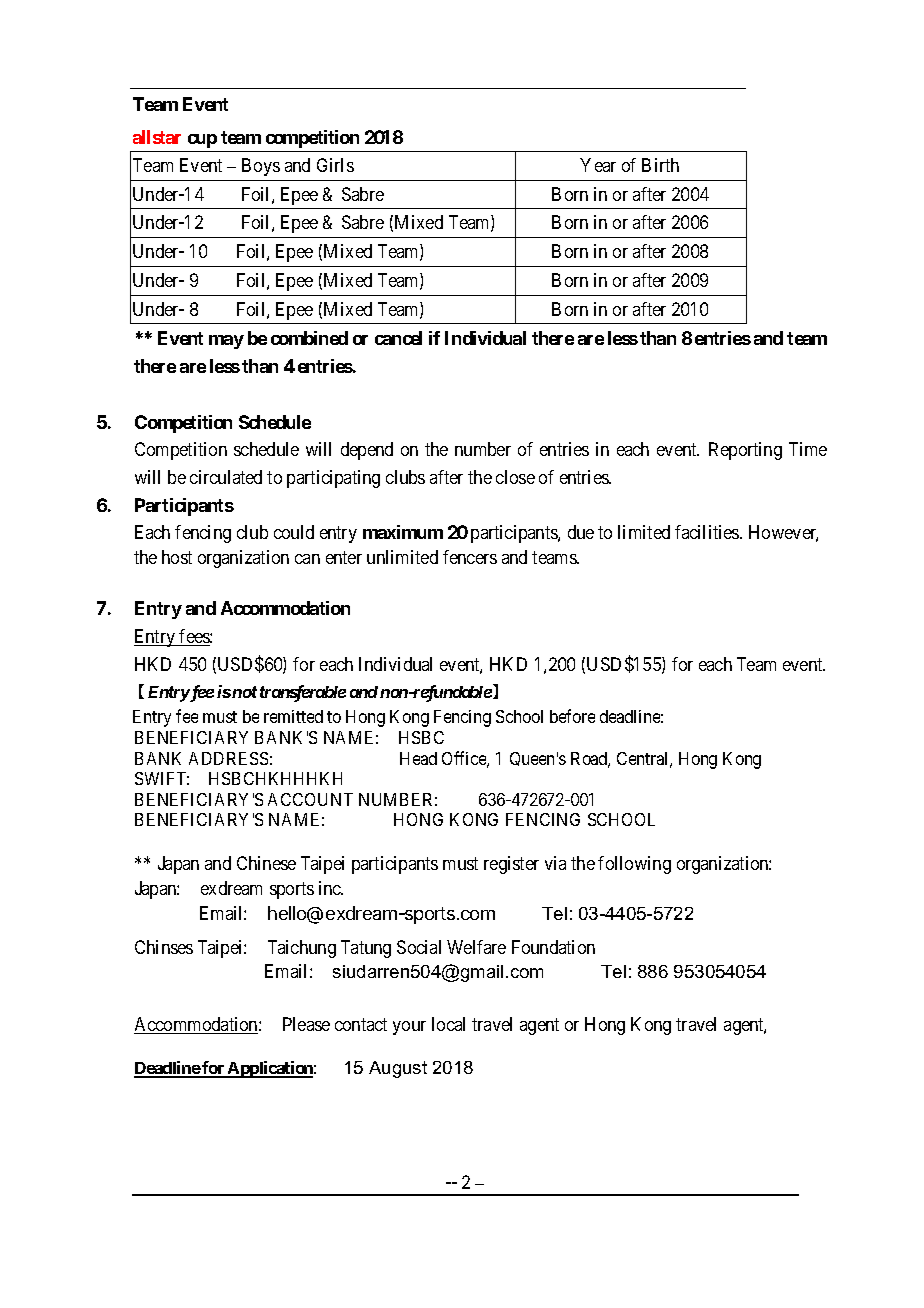 This page has height=1308, width=924. Describe the element at coordinates (515, 477) in the page. I see `close` at that location.
